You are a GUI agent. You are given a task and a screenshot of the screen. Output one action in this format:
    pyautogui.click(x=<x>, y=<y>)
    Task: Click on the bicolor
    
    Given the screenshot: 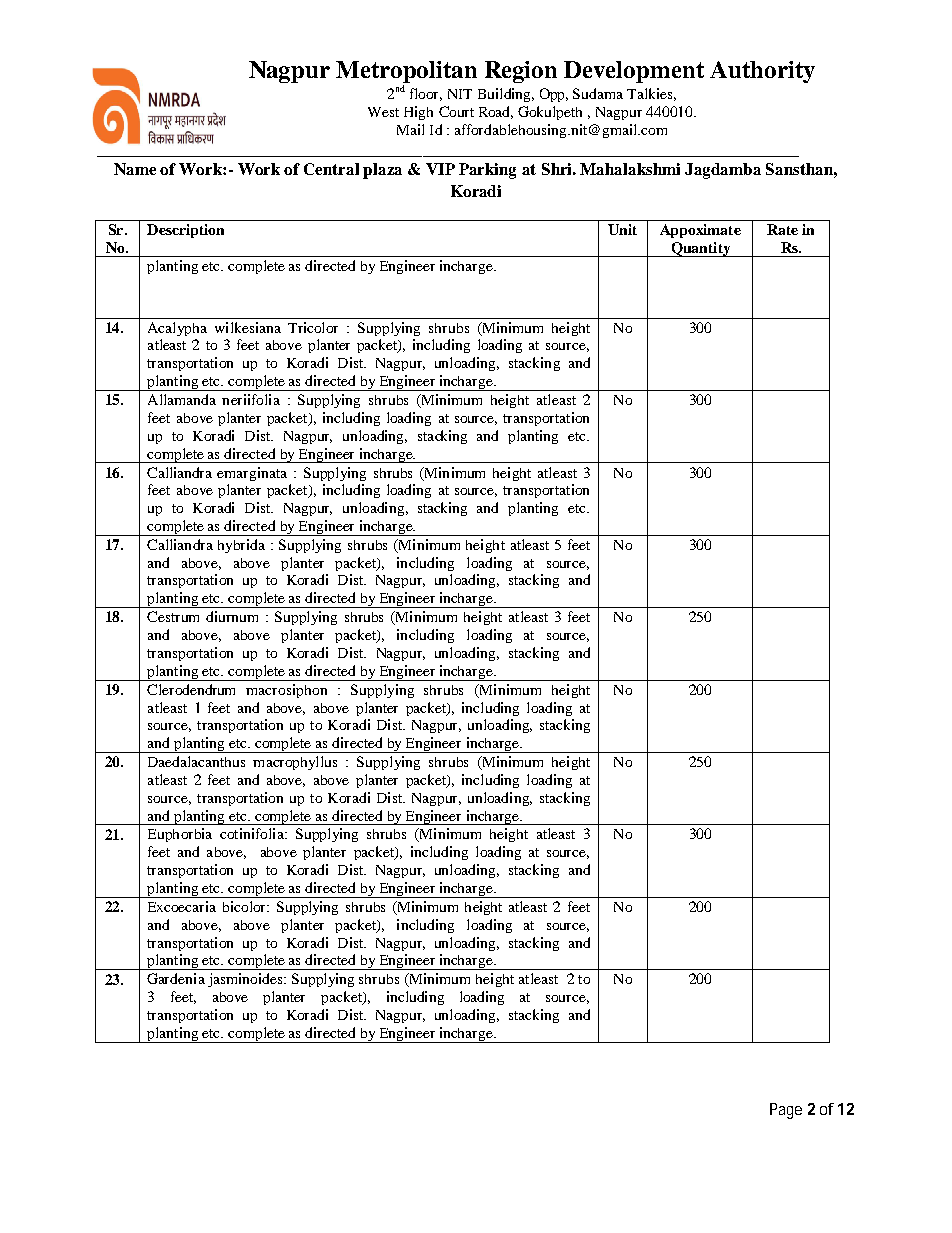 What is the action you would take?
    pyautogui.click(x=245, y=906)
